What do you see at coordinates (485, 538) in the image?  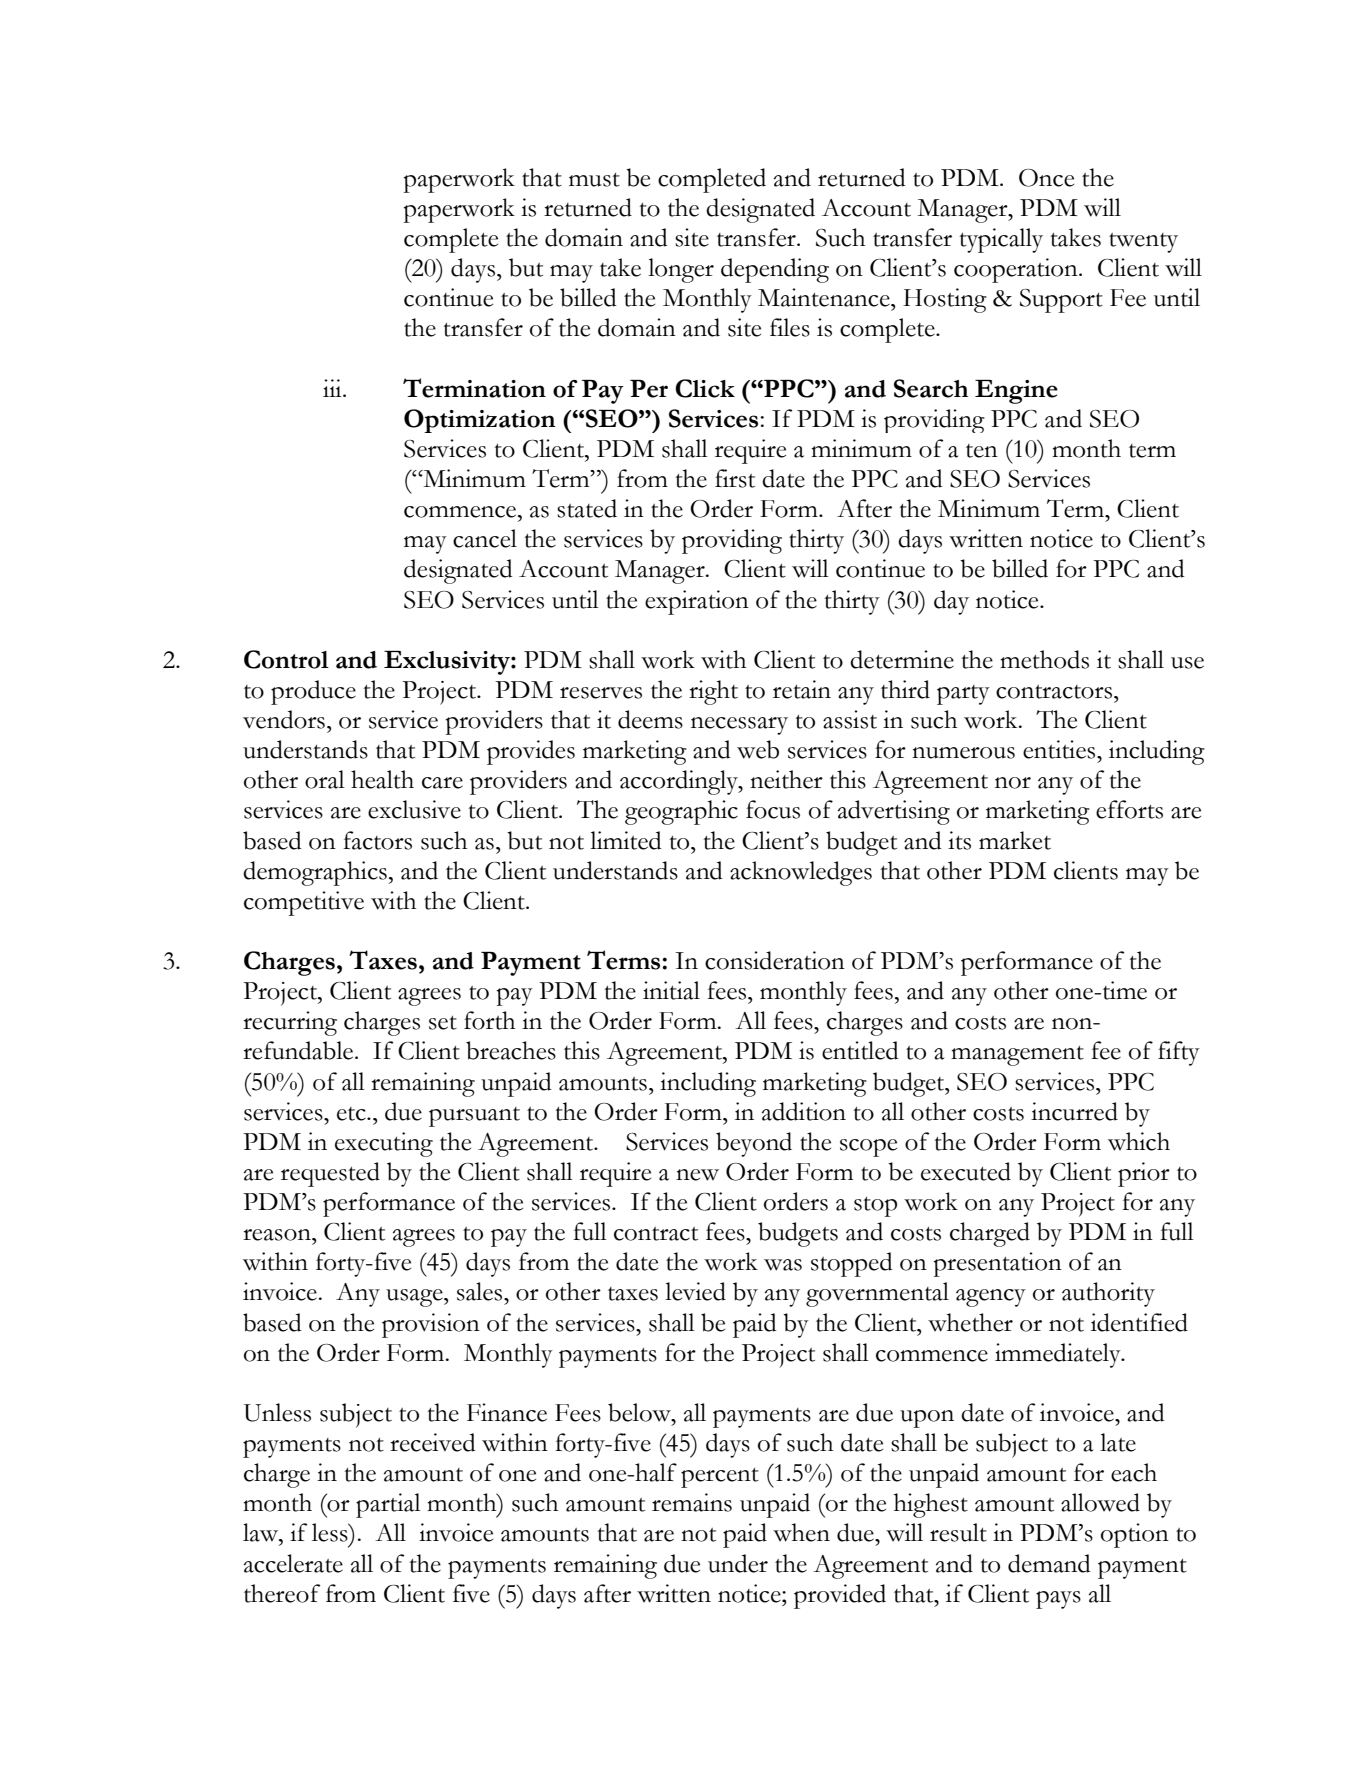 I see `cancel` at bounding box center [485, 538].
